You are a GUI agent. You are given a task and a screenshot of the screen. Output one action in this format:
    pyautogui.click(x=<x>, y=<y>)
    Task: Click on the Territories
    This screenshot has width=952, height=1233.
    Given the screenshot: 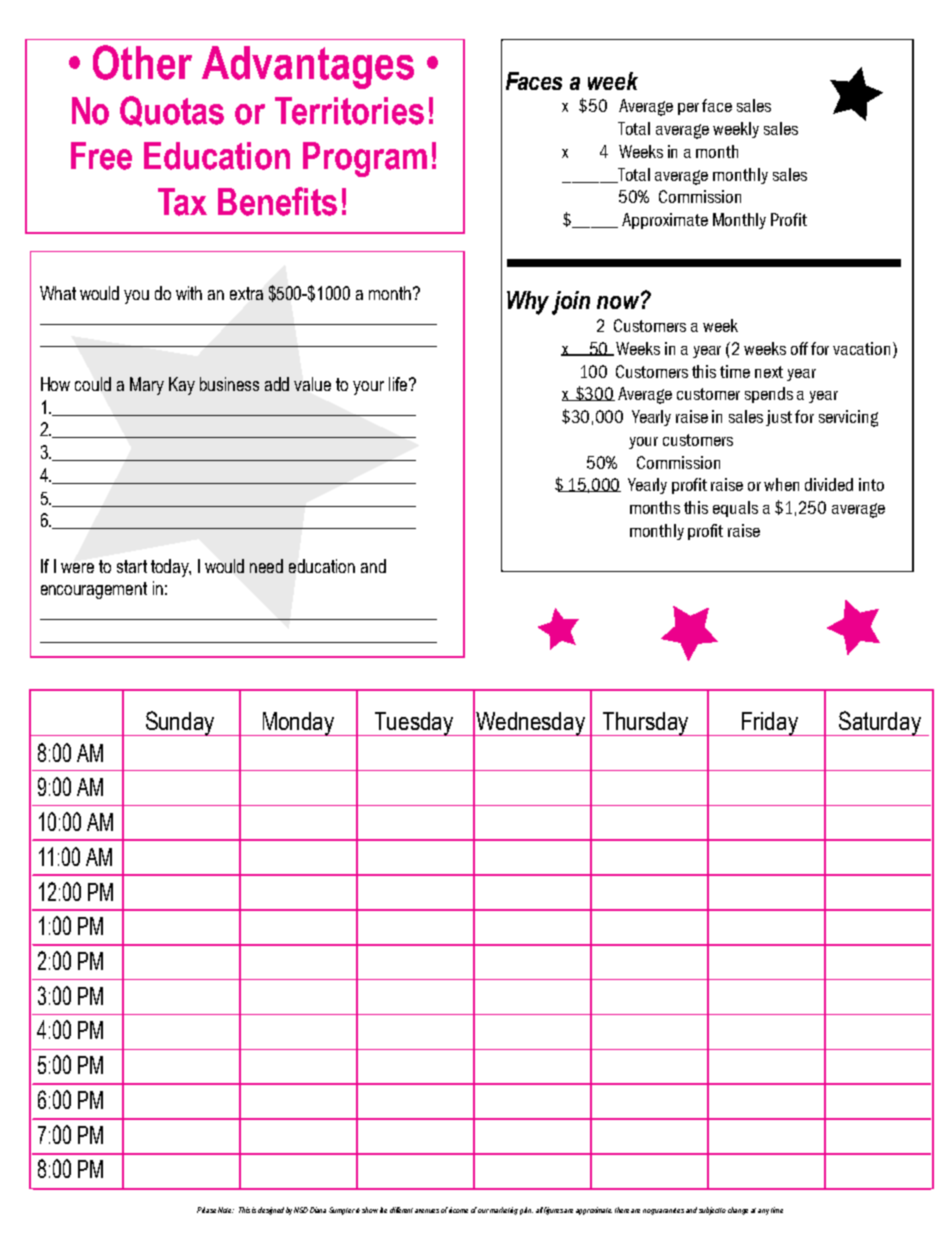 What is the action you would take?
    pyautogui.click(x=349, y=111)
